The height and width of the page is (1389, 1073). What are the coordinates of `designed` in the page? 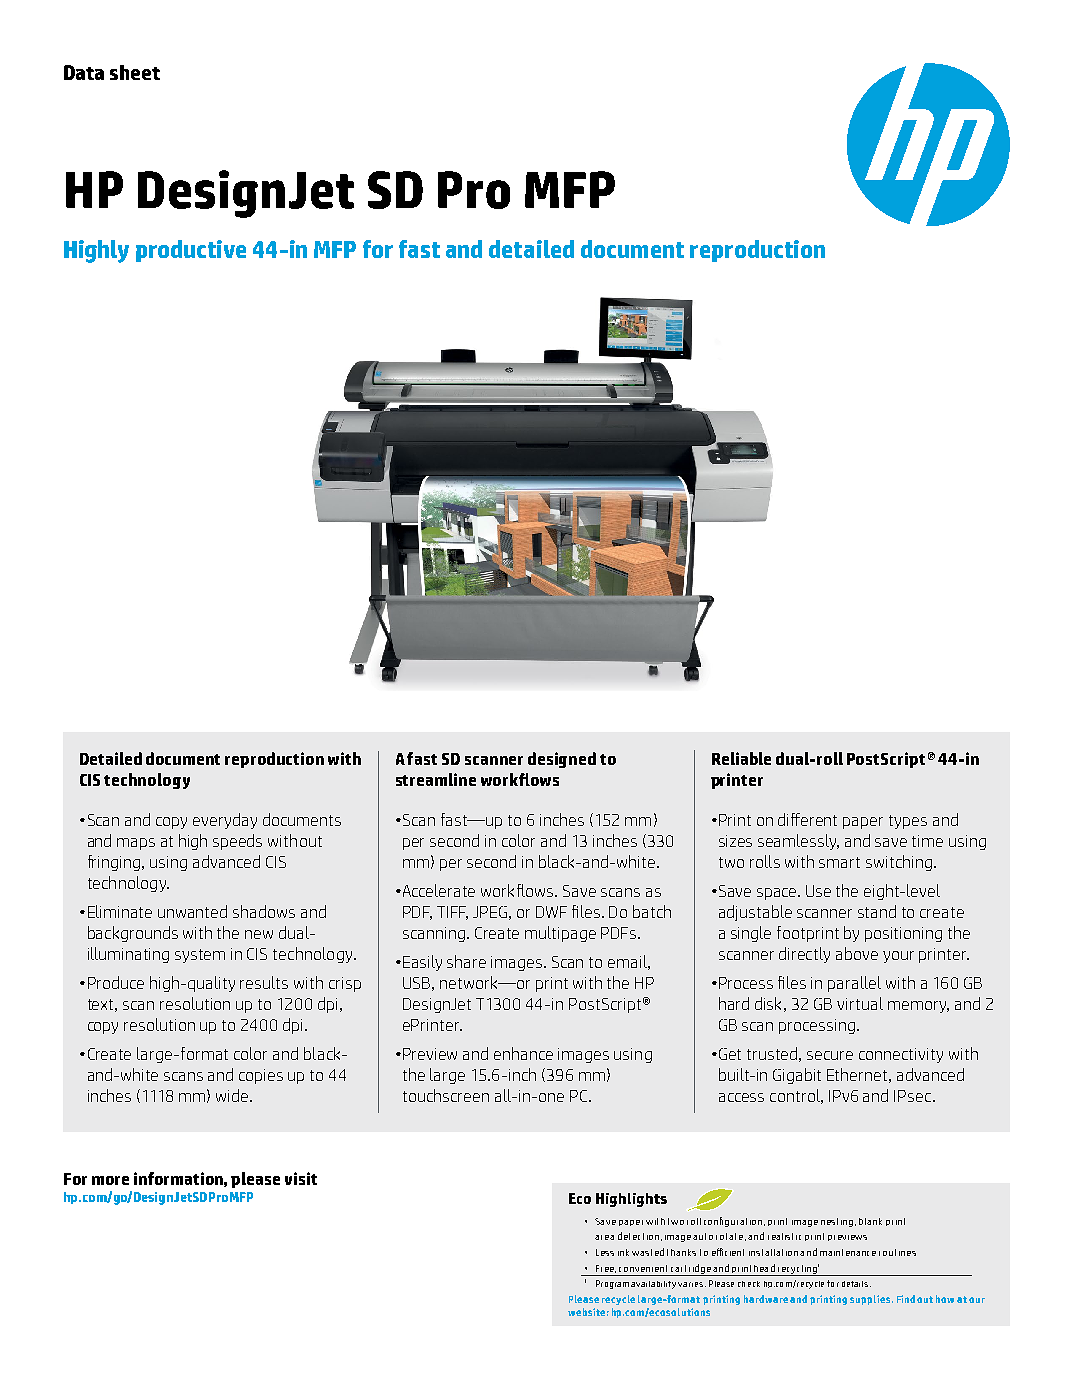 It's located at (562, 760).
